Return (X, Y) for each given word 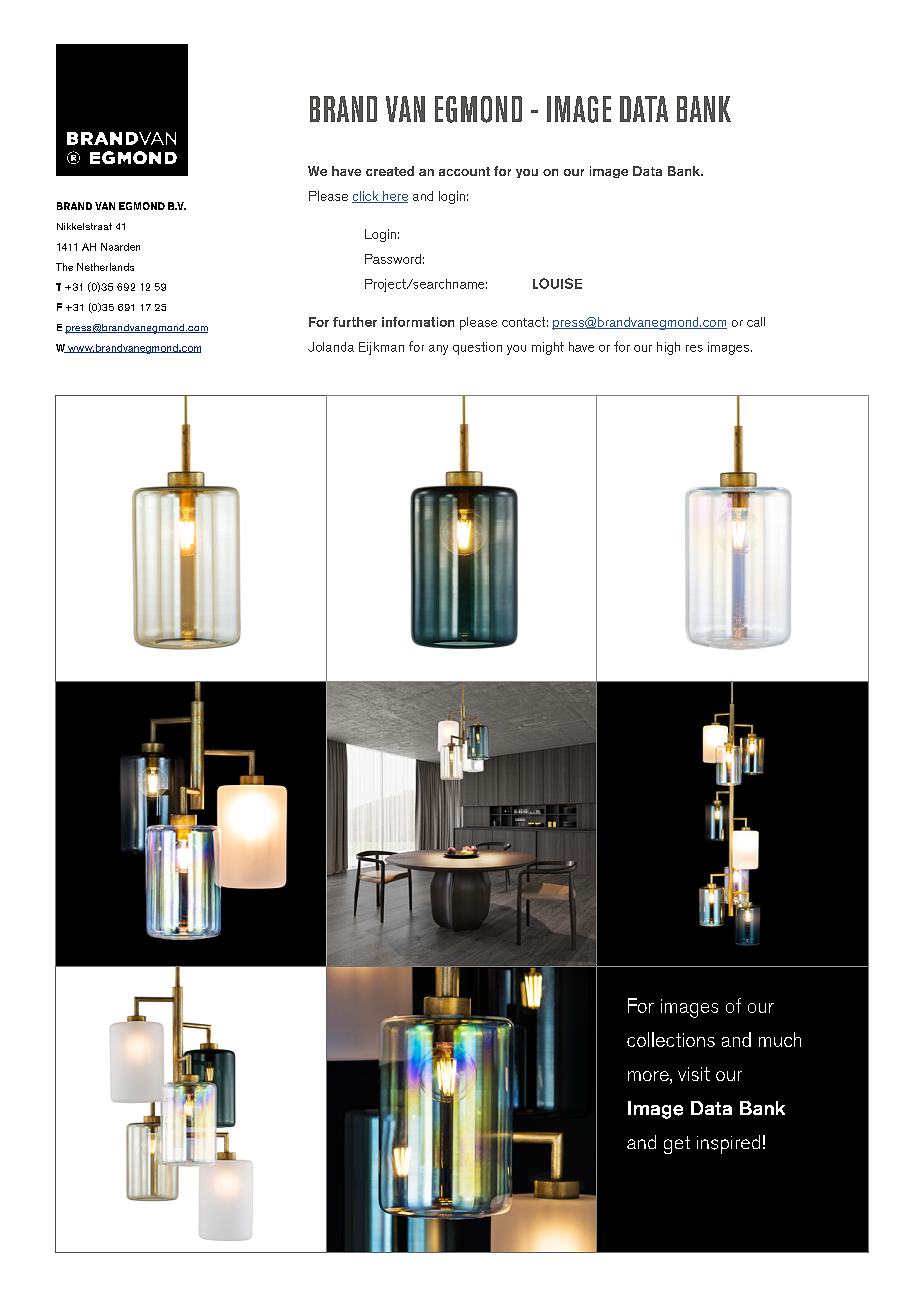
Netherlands (105, 267)
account (464, 171)
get (677, 1145)
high (668, 348)
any (438, 350)
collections (671, 1039)
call (756, 322)
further (355, 322)
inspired (728, 1144)
